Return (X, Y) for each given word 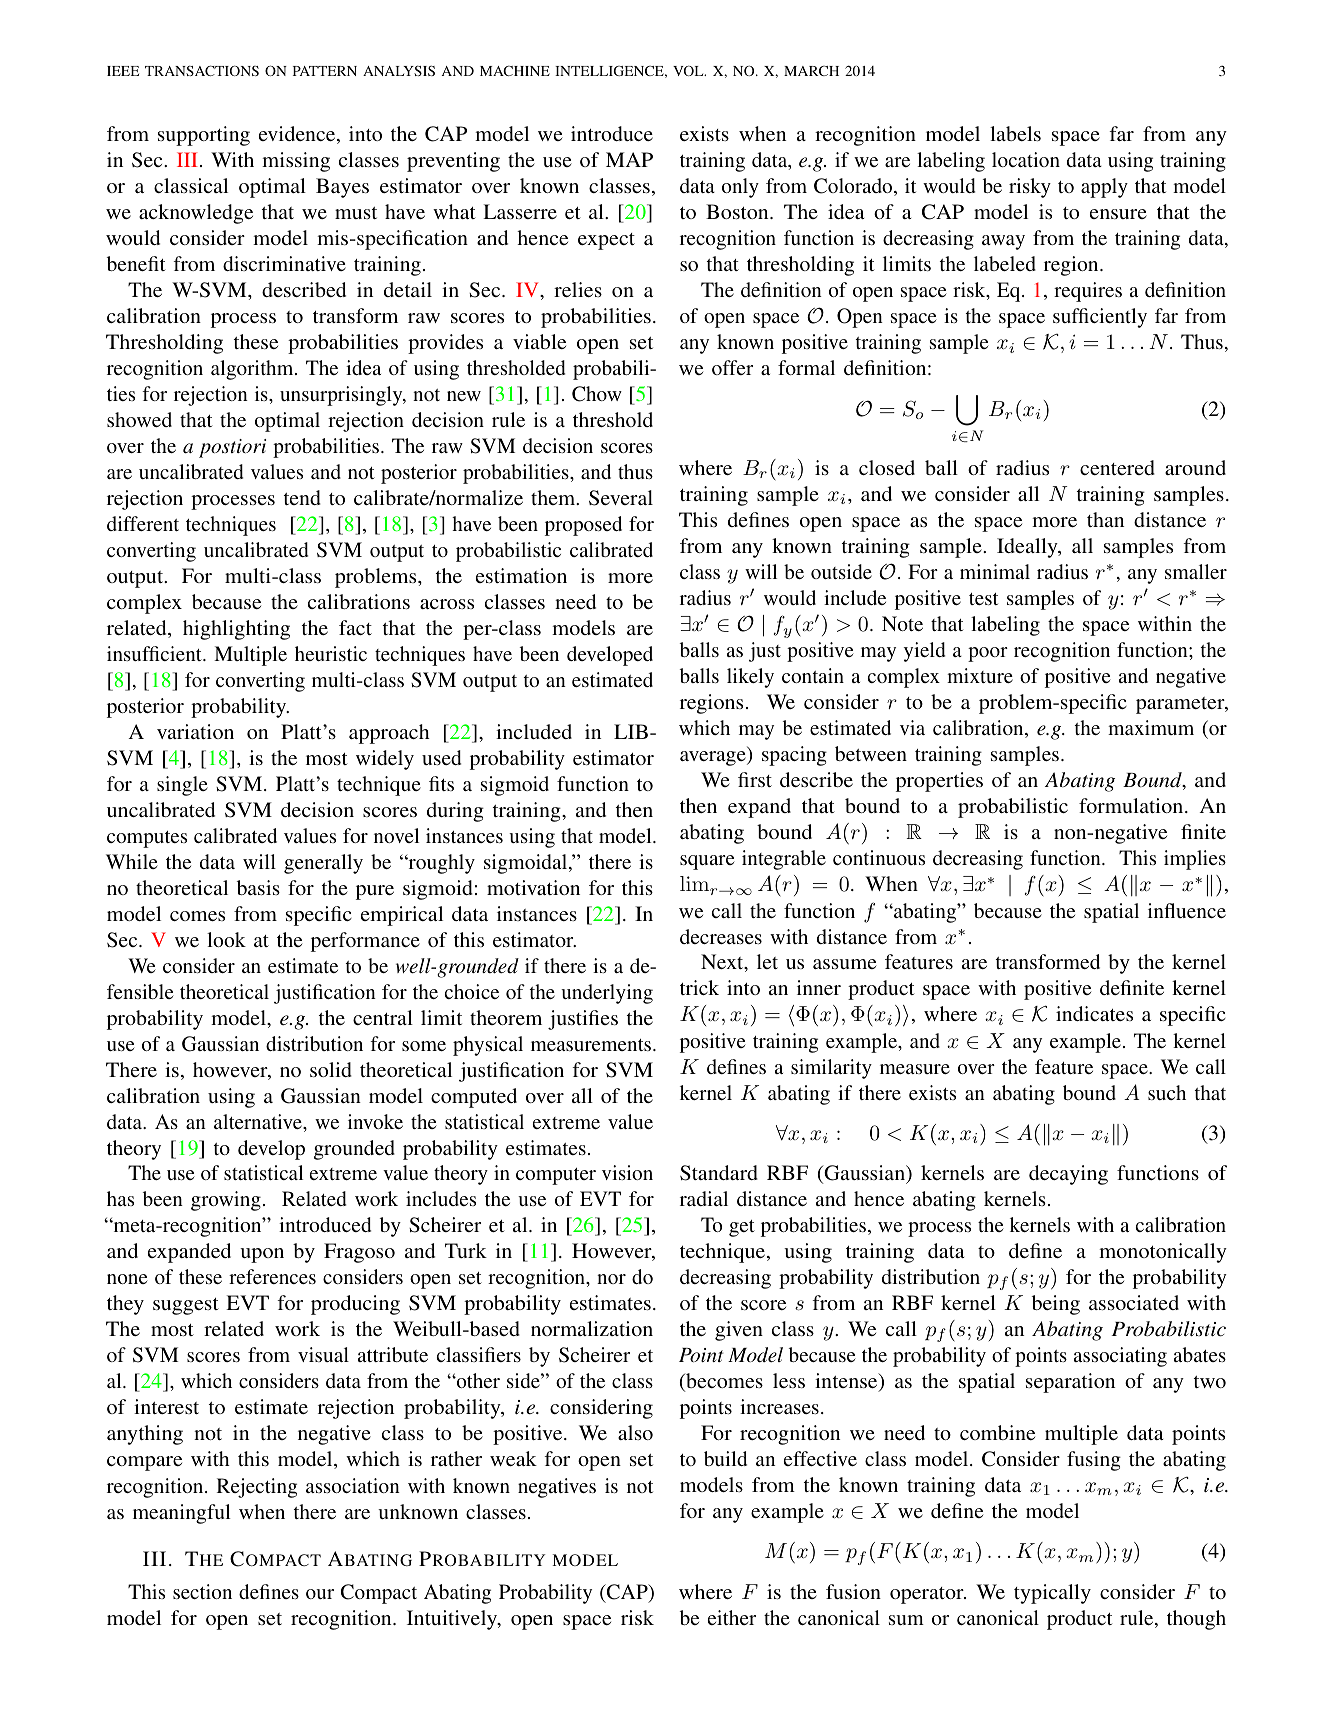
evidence (298, 135)
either (732, 1617)
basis (258, 887)
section (202, 1591)
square (707, 862)
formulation (1132, 805)
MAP (629, 159)
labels (1015, 133)
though (1196, 1620)
